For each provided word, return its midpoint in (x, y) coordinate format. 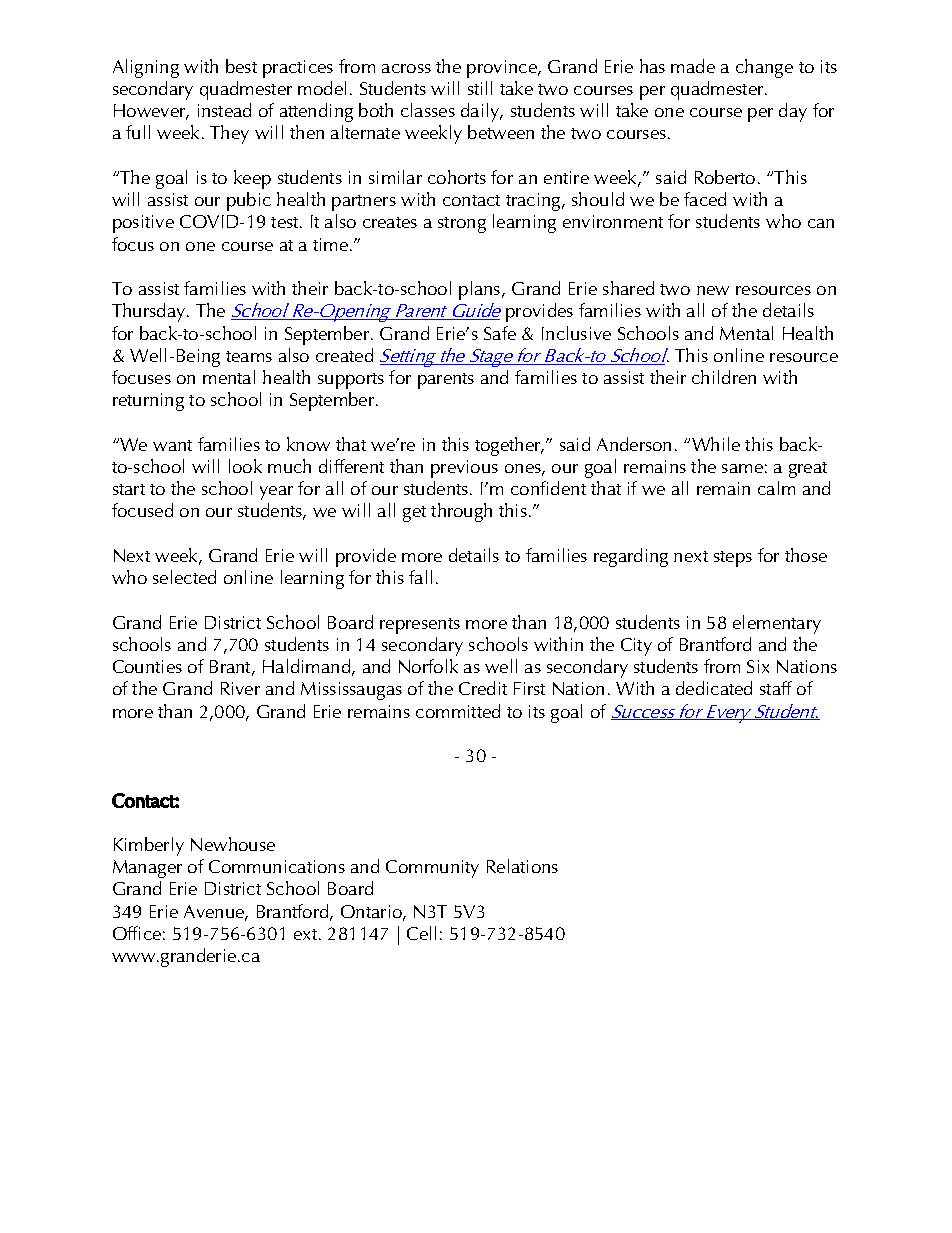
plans (481, 290)
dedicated (714, 688)
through (461, 512)
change (764, 68)
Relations (522, 866)
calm (776, 488)
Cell (421, 933)
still (480, 88)
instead (224, 110)
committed (458, 711)
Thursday (150, 312)
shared (628, 288)
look (245, 466)
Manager (147, 869)
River (240, 688)
